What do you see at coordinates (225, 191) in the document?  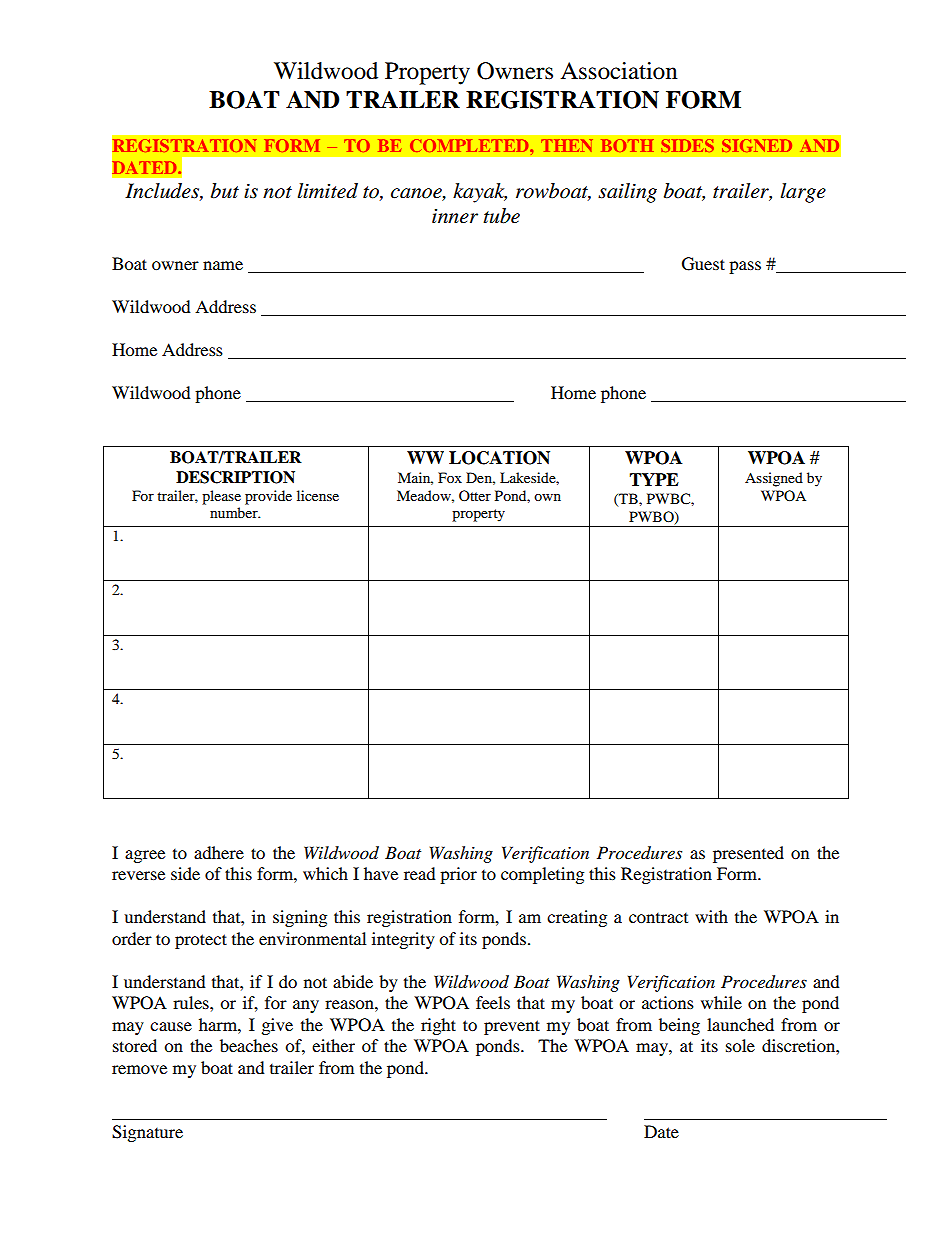 I see `but` at bounding box center [225, 191].
